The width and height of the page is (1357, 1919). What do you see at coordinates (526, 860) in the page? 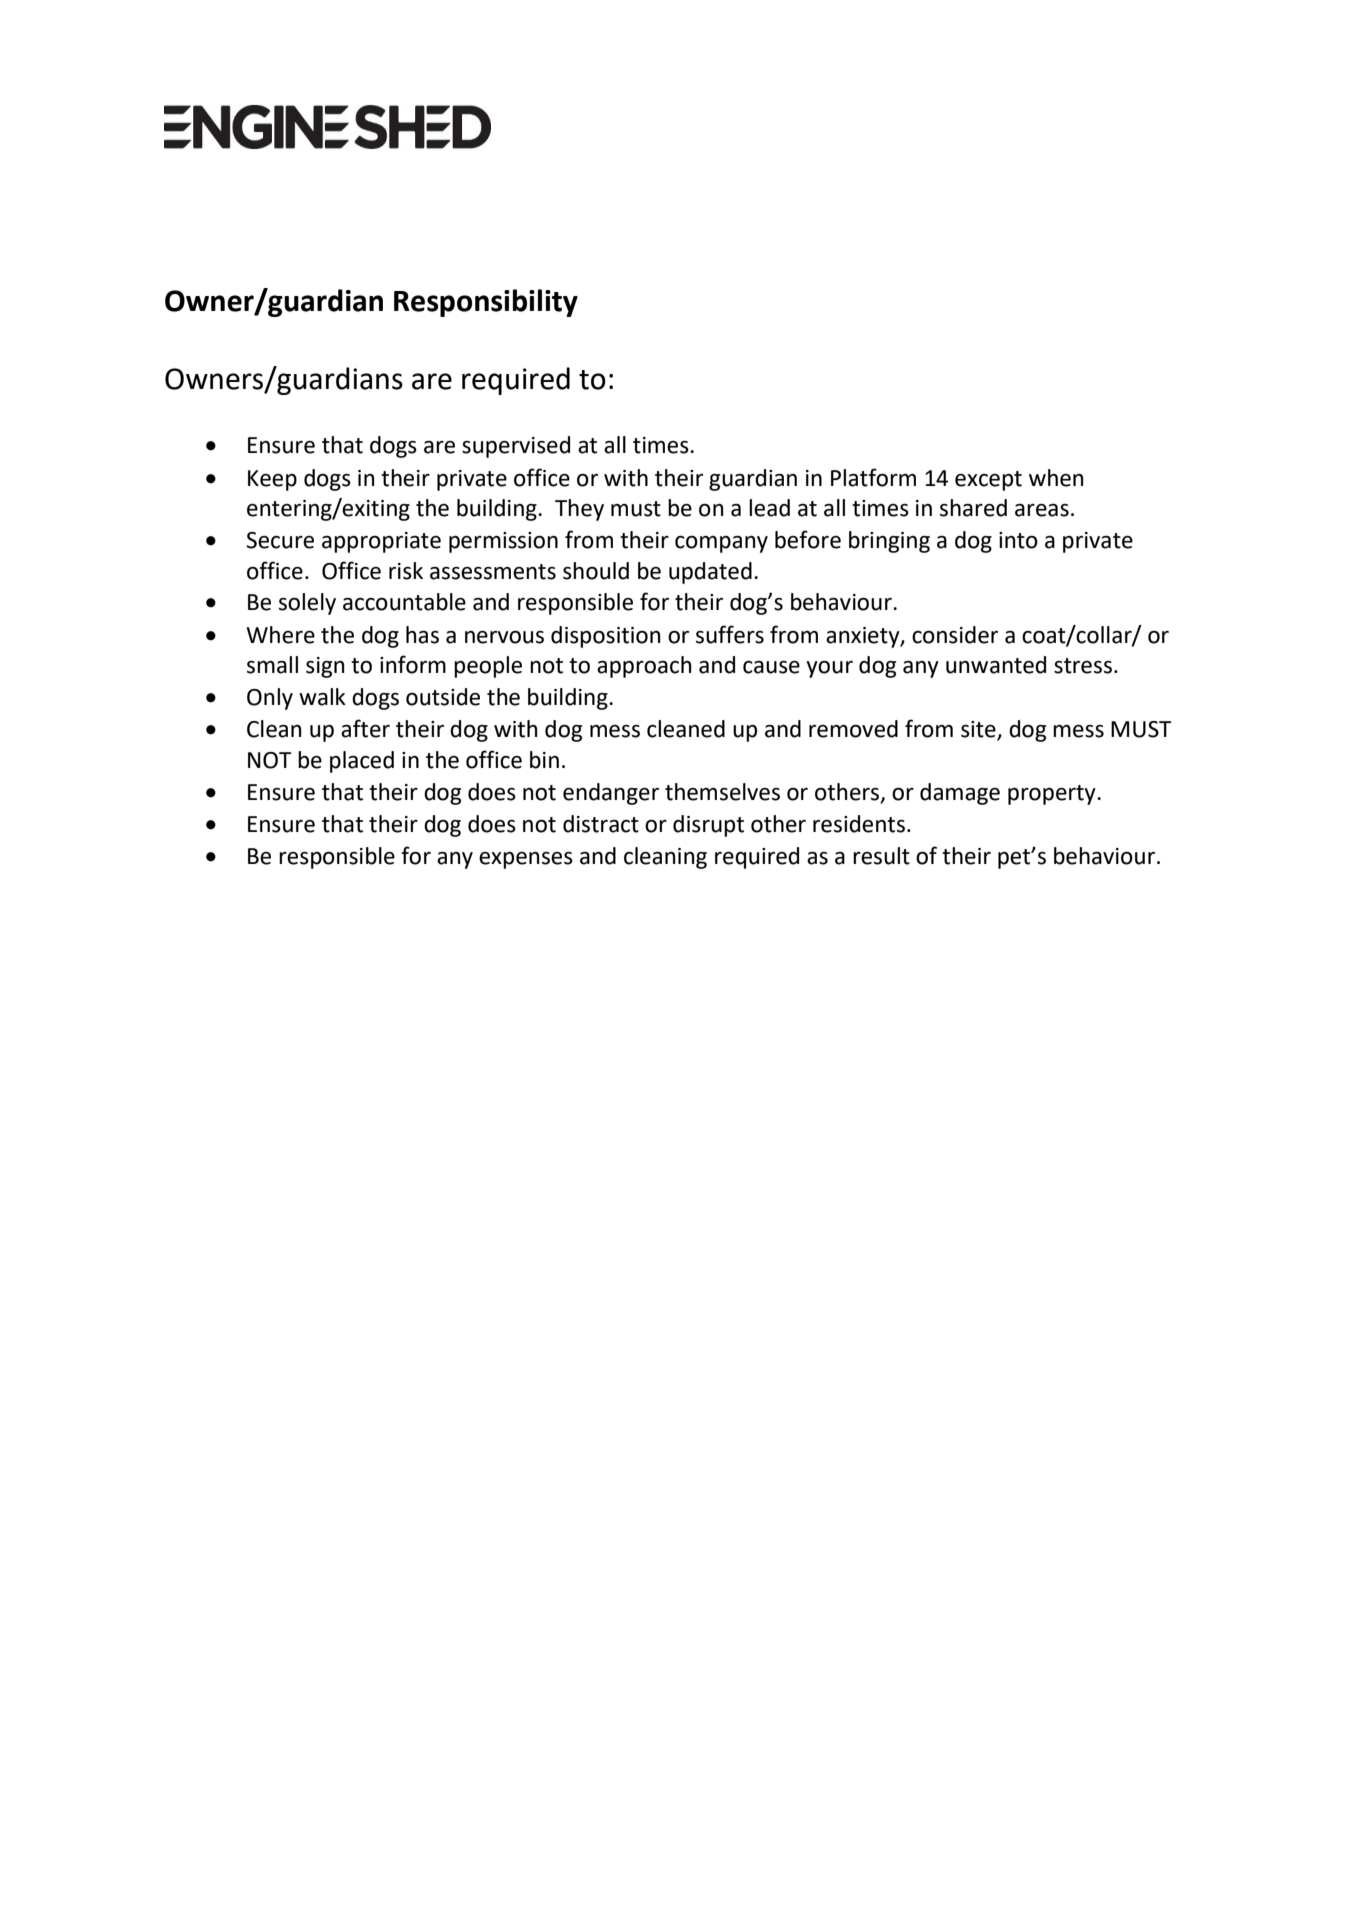
I see `expenses` at bounding box center [526, 860].
